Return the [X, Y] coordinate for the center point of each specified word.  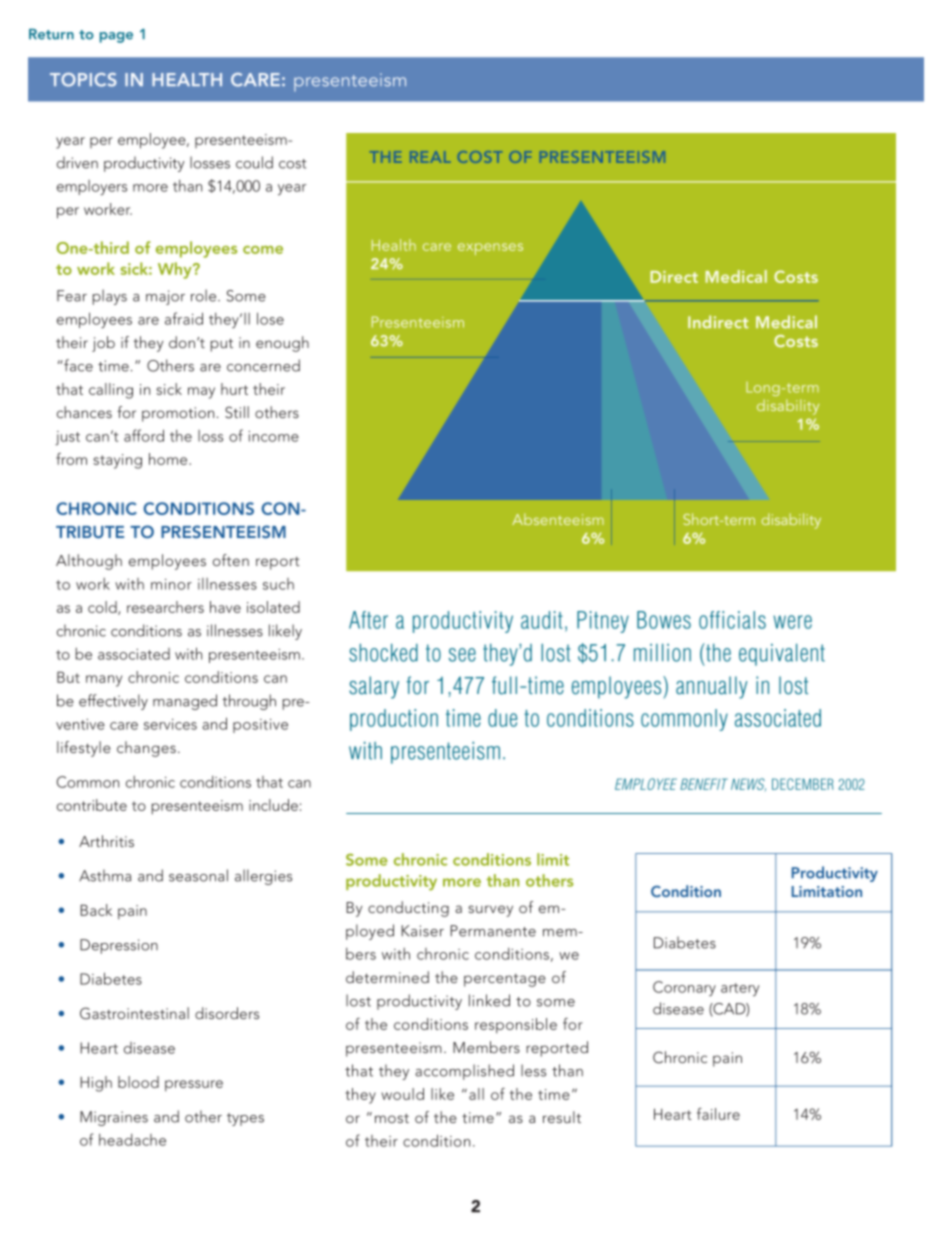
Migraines [114, 1118]
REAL [430, 157]
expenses [490, 249]
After [368, 620]
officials [732, 620]
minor [171, 584]
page [116, 37]
